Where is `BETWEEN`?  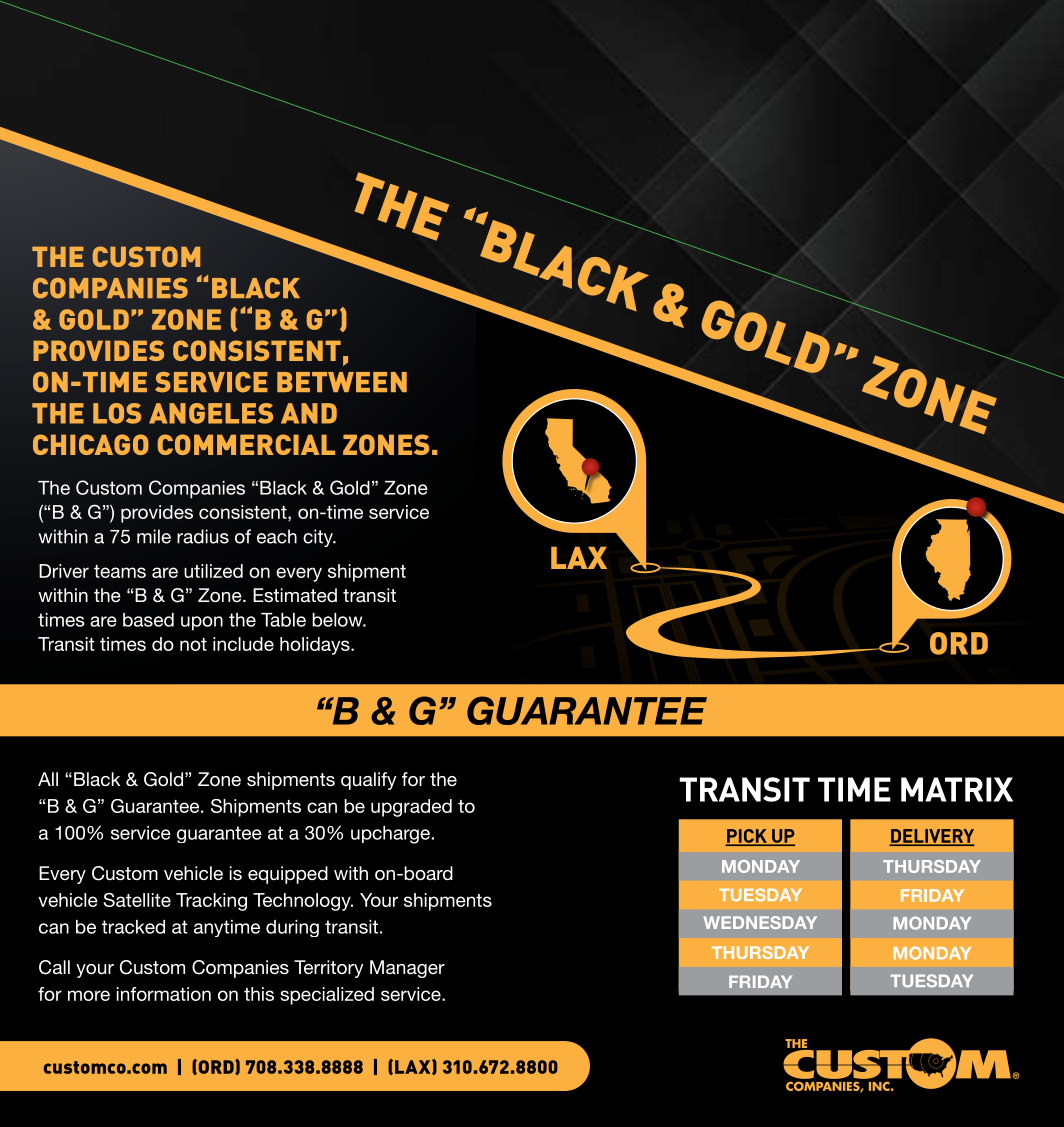 BETWEEN is located at coordinates (342, 382).
